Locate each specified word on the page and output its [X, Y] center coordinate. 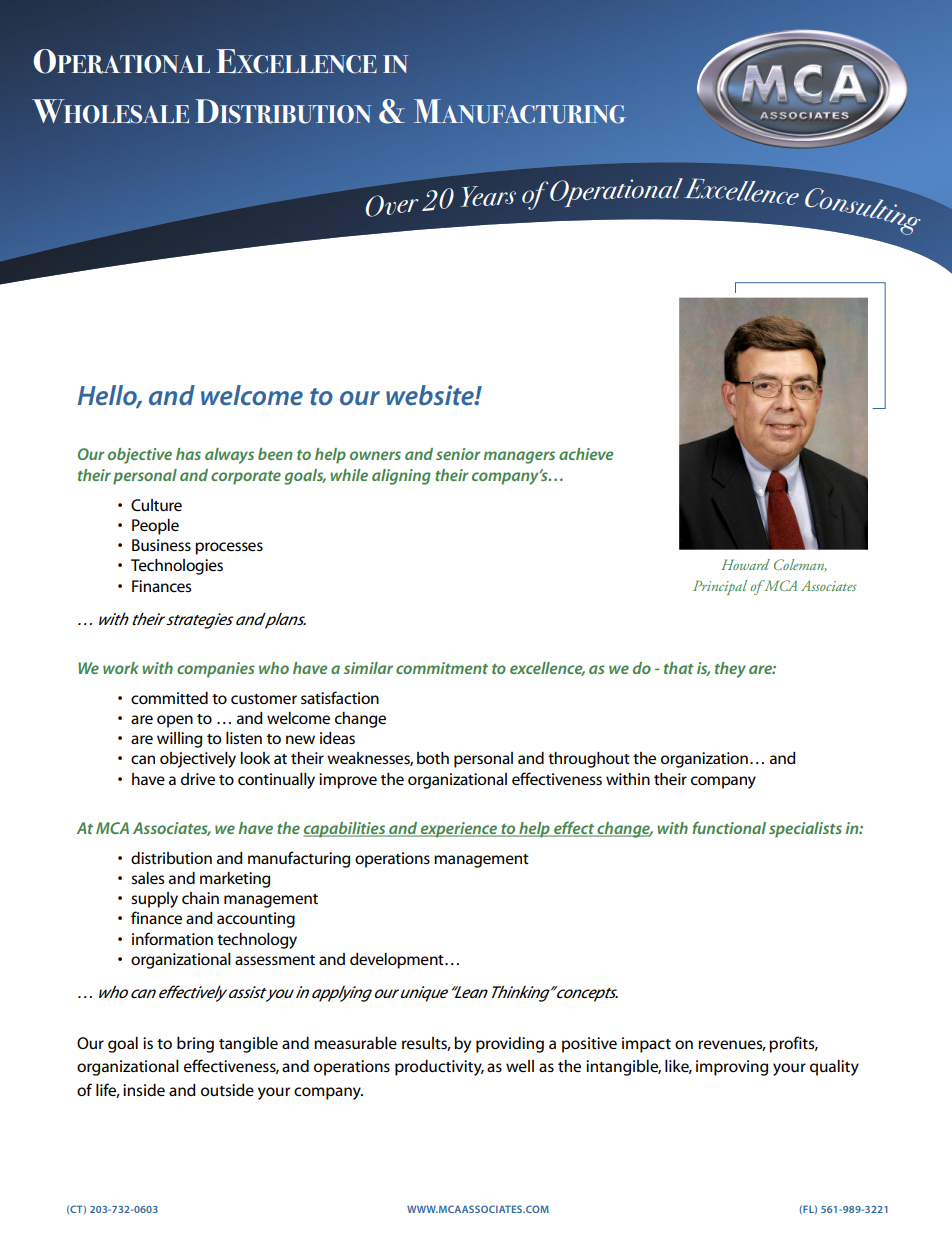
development [398, 961]
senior [458, 454]
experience [459, 830]
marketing [235, 880]
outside [227, 1090]
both [433, 758]
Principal [720, 587]
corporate [246, 478]
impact [646, 1045]
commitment [442, 668]
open [175, 721]
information [172, 938]
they [730, 670]
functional [729, 827]
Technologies [177, 567]
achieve [586, 454]
